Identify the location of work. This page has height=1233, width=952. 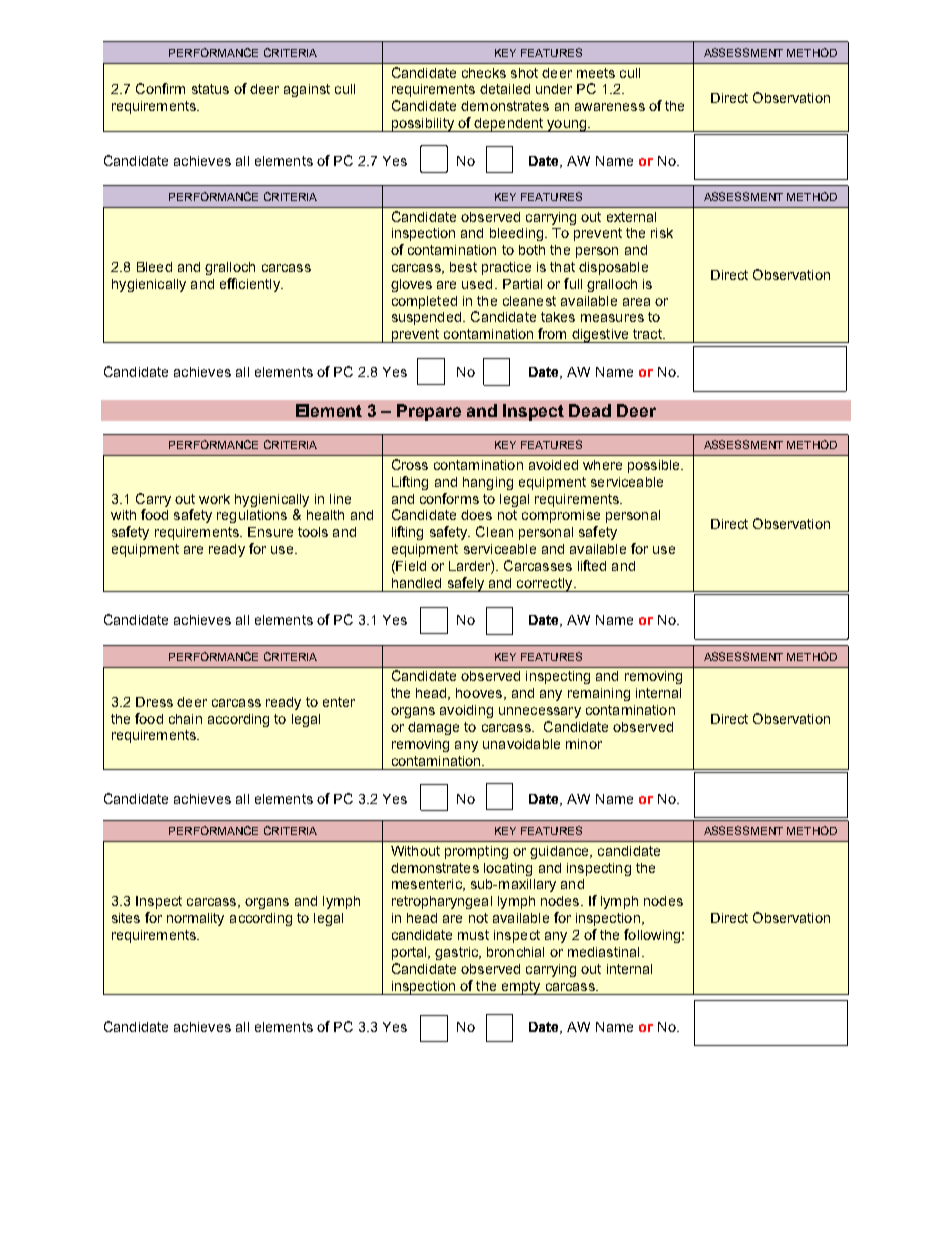
(214, 499).
